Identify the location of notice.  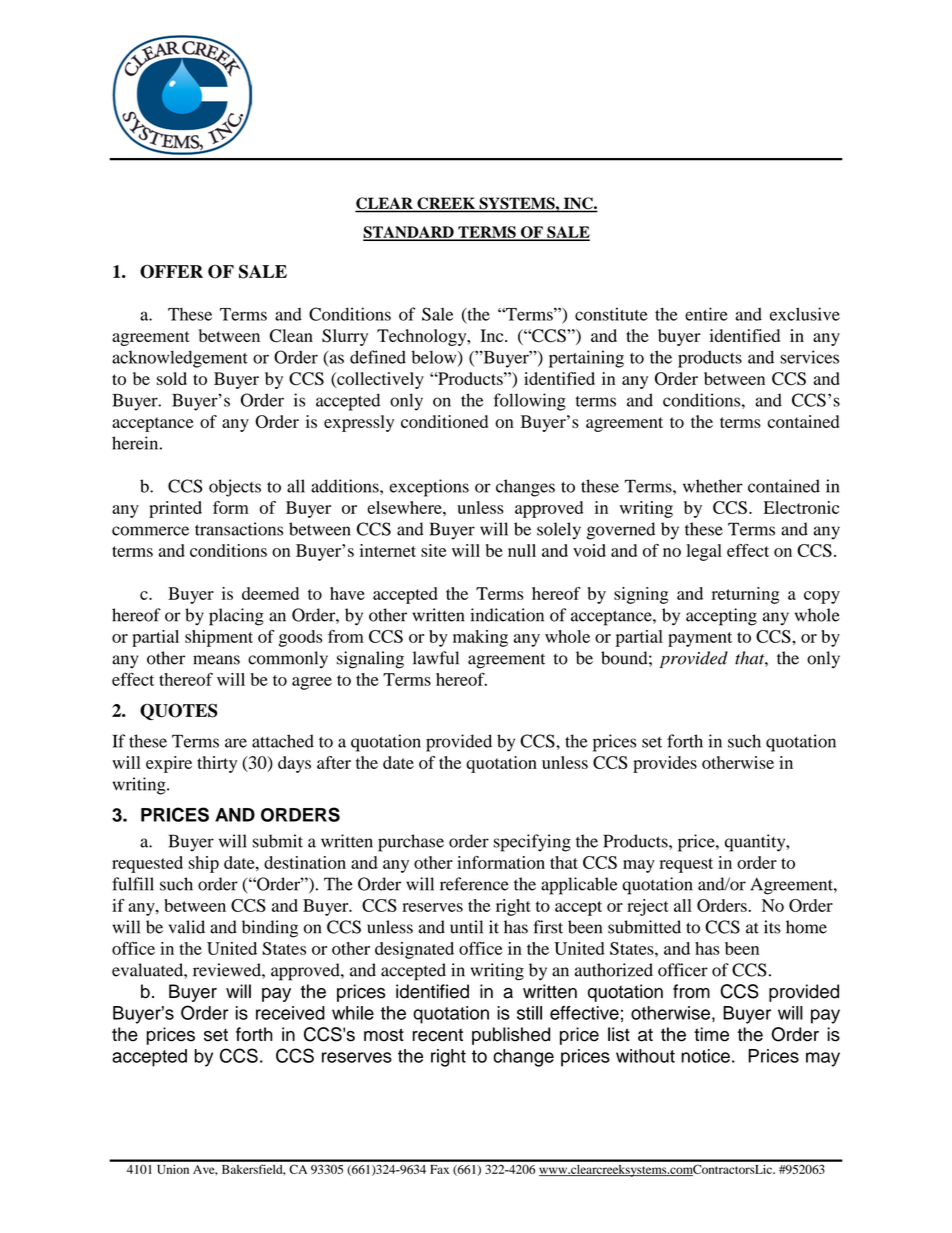
(705, 1056).
